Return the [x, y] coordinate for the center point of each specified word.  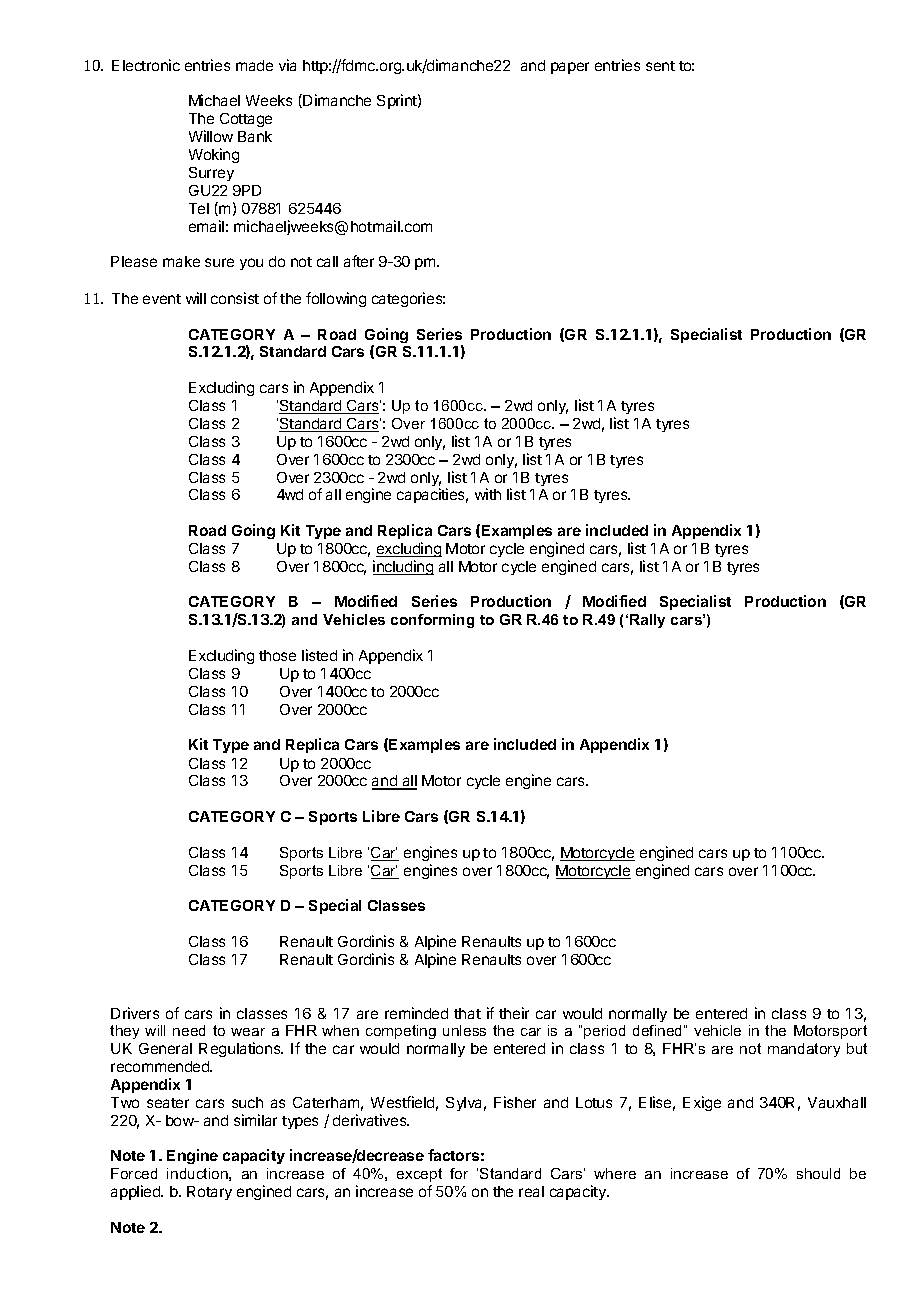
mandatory [804, 1050]
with [488, 494]
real [531, 1191]
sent [660, 66]
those [277, 655]
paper [570, 68]
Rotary [209, 1193]
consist [235, 298]
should [818, 1173]
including [403, 567]
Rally [647, 621]
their [514, 1013]
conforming [432, 621]
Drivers [135, 1013]
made [254, 65]
